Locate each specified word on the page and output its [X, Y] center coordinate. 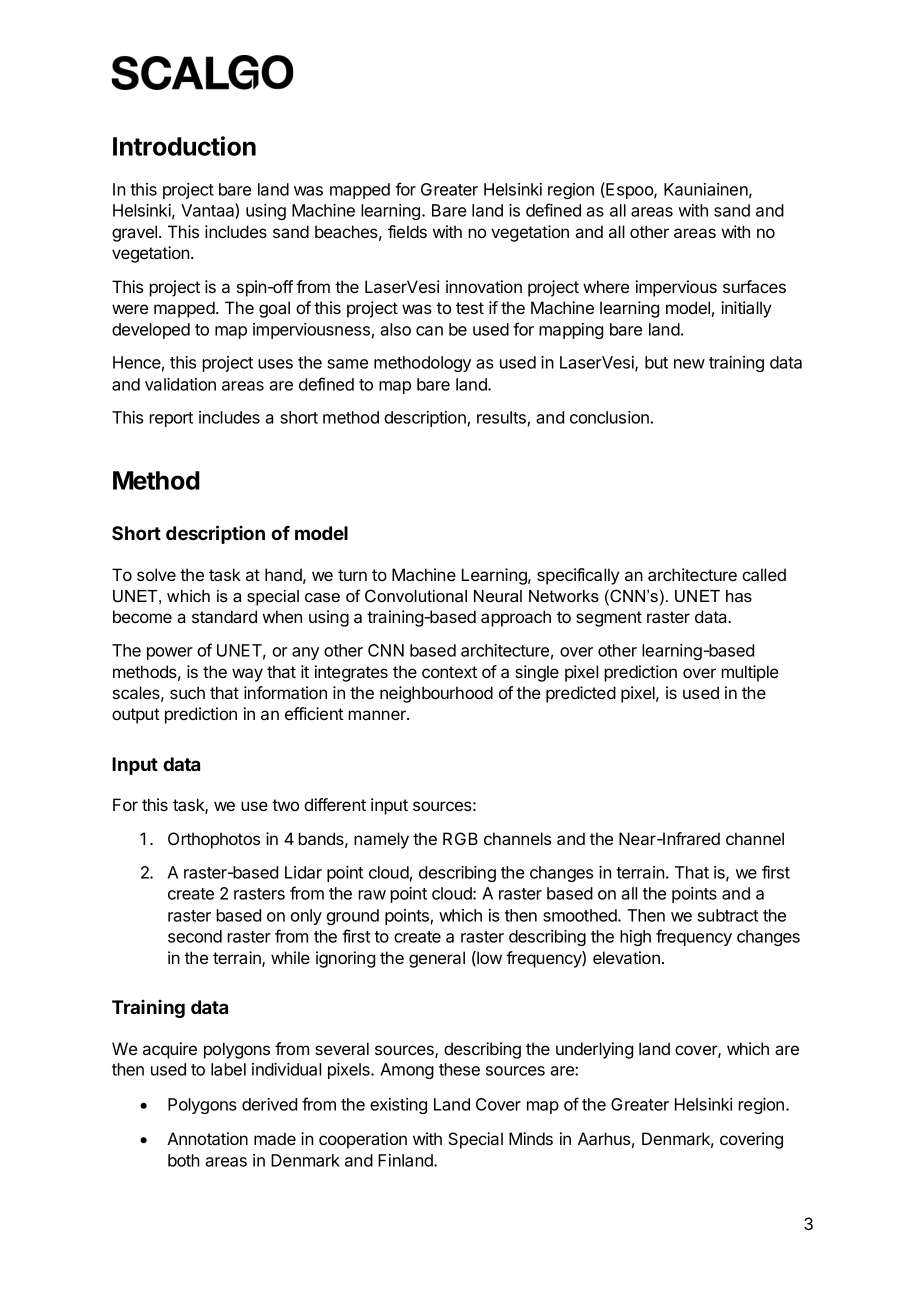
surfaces [754, 286]
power [170, 653]
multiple [750, 673]
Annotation [207, 1138]
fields [407, 231]
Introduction [184, 146]
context [449, 672]
